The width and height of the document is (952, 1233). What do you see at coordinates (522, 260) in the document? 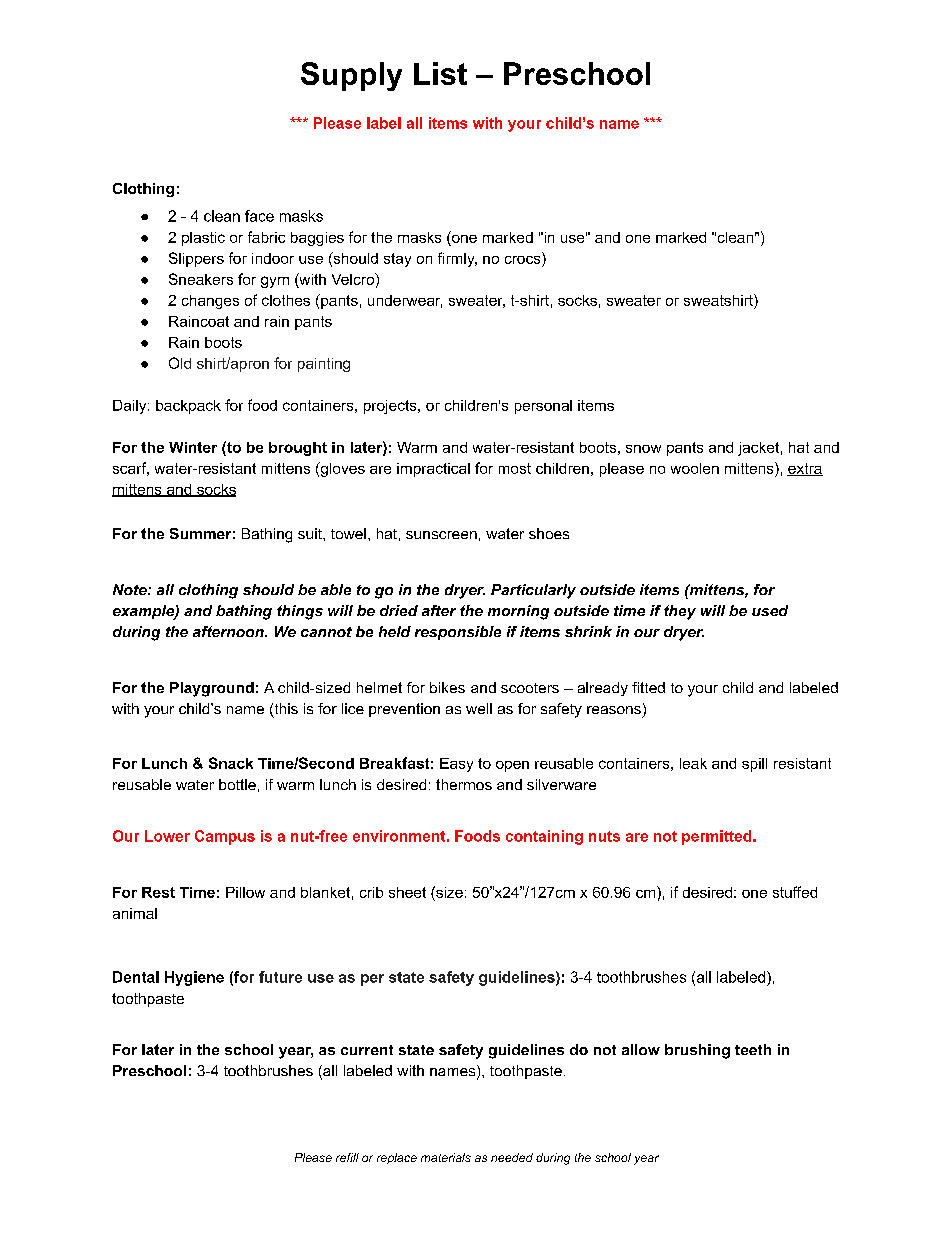
I see `crocs` at bounding box center [522, 260].
